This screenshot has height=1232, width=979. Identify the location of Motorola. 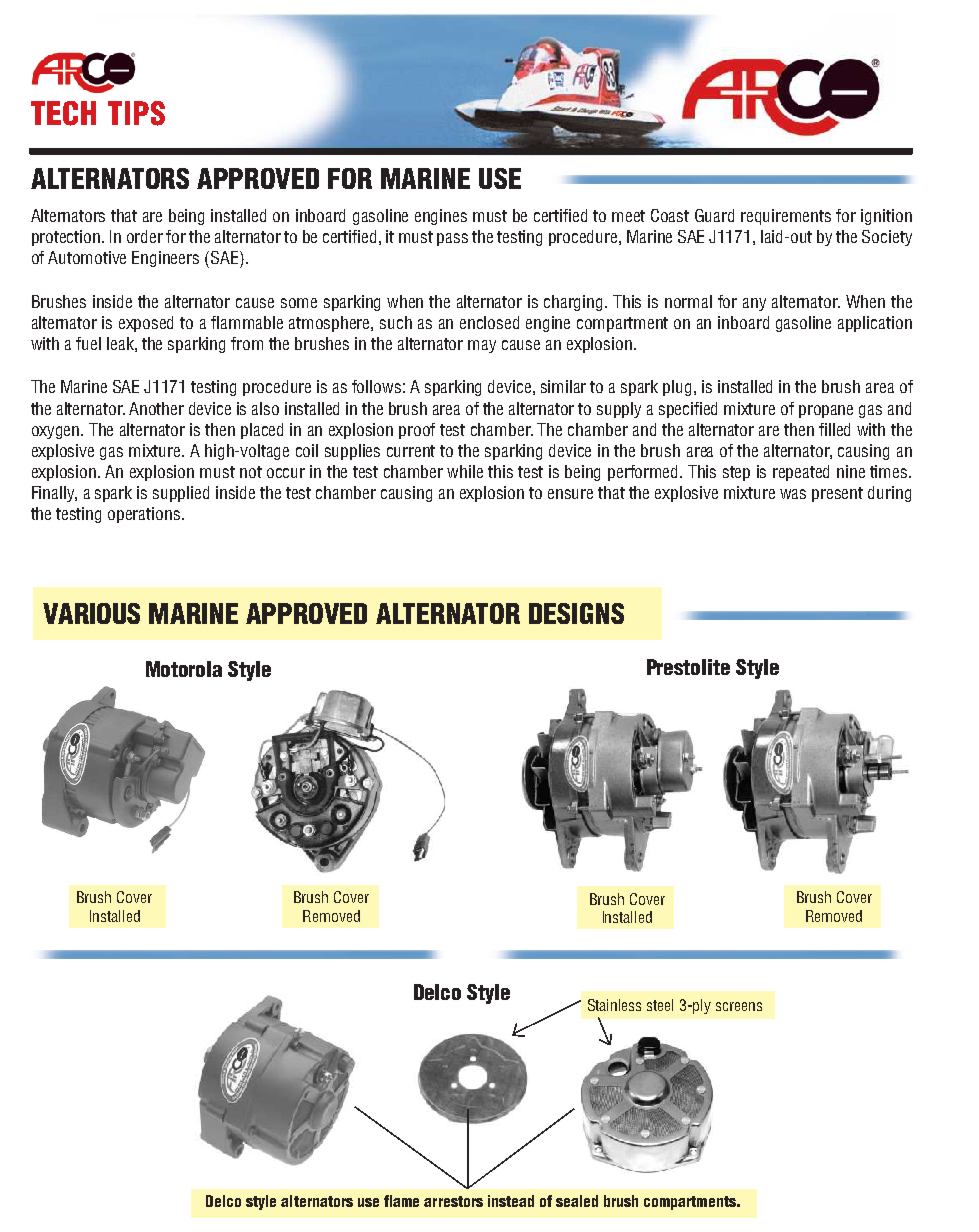
(184, 669).
